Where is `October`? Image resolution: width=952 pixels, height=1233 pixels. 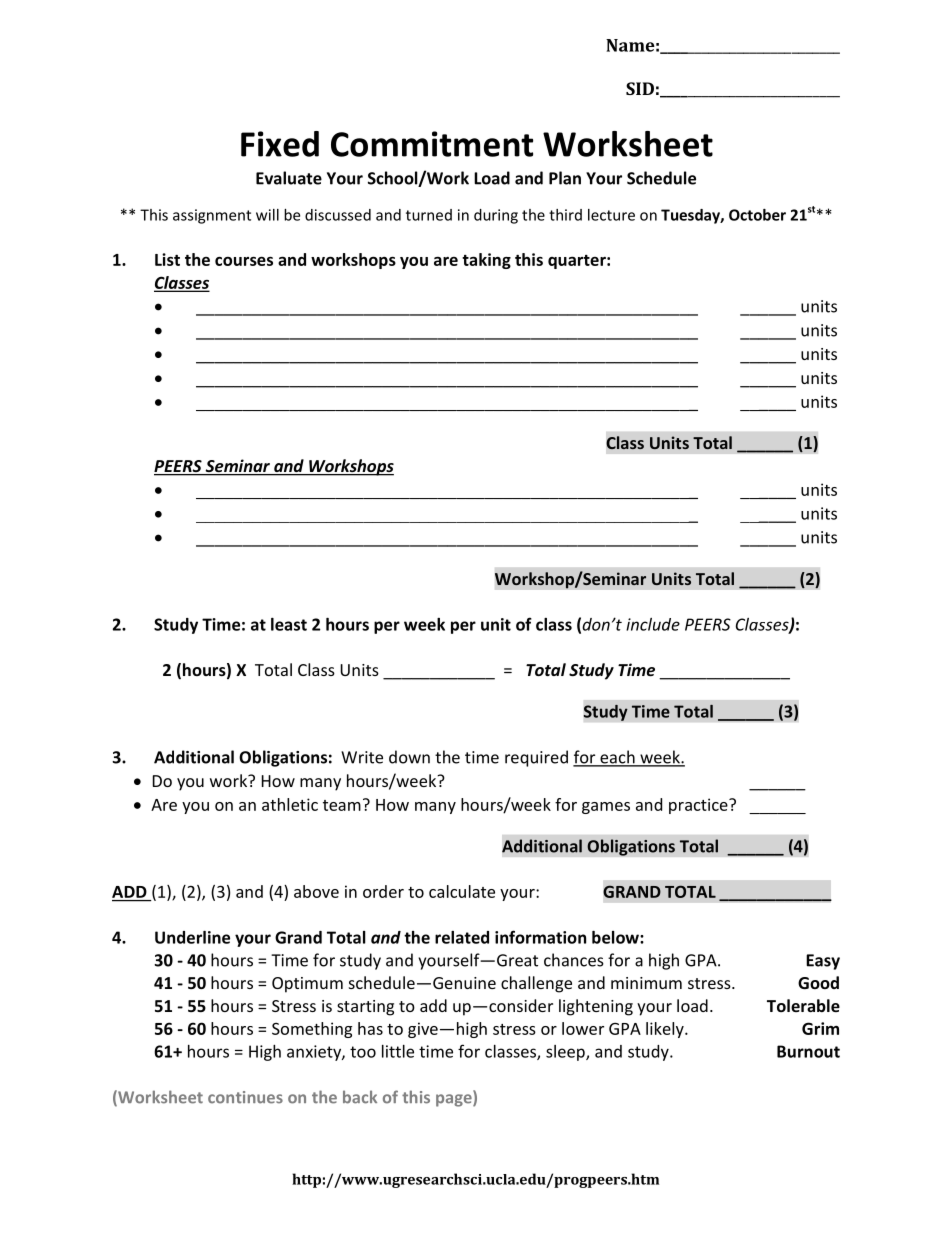
October is located at coordinates (757, 215).
